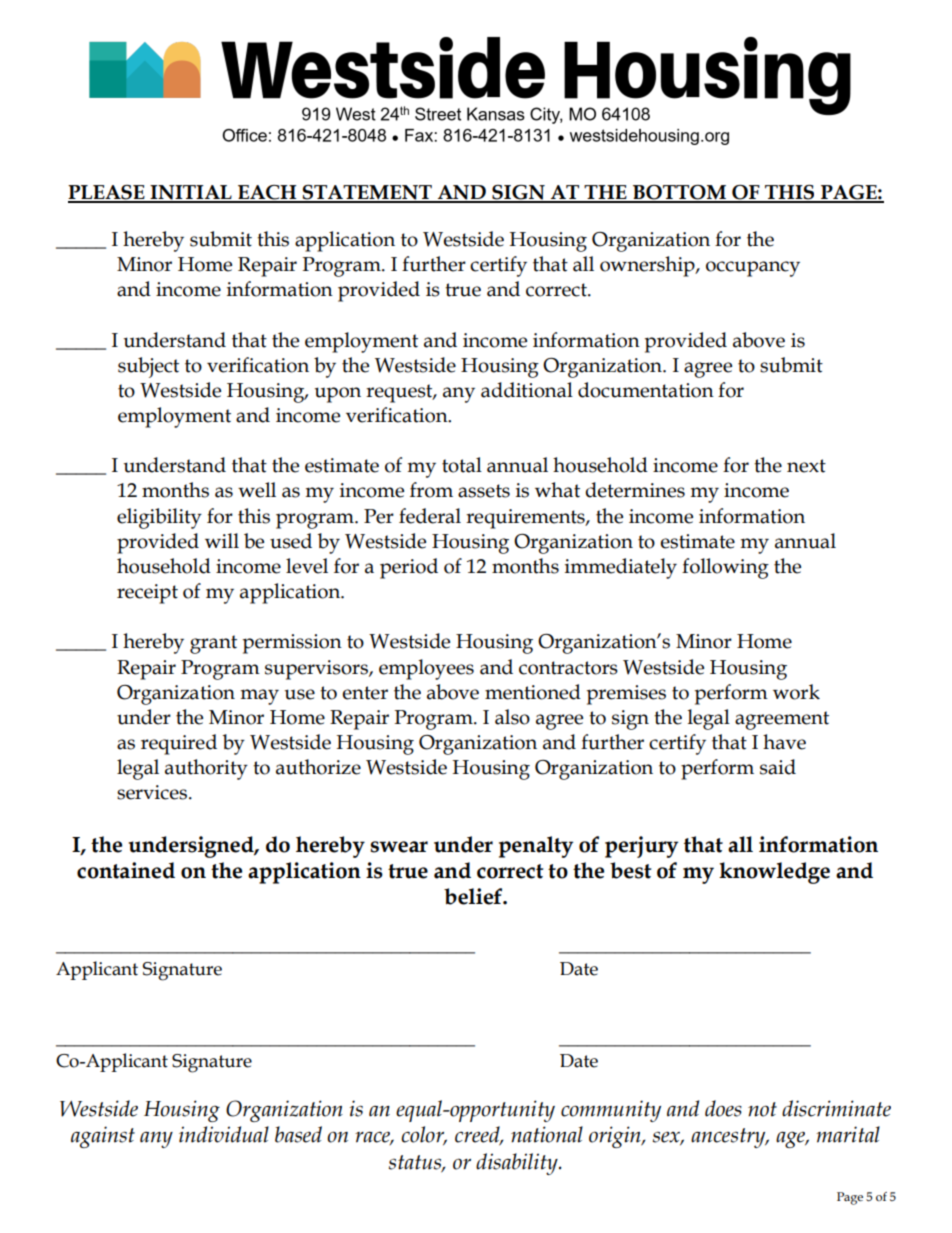 This screenshot has width=952, height=1233. Describe the element at coordinates (424, 1135) in the screenshot. I see `color` at that location.
